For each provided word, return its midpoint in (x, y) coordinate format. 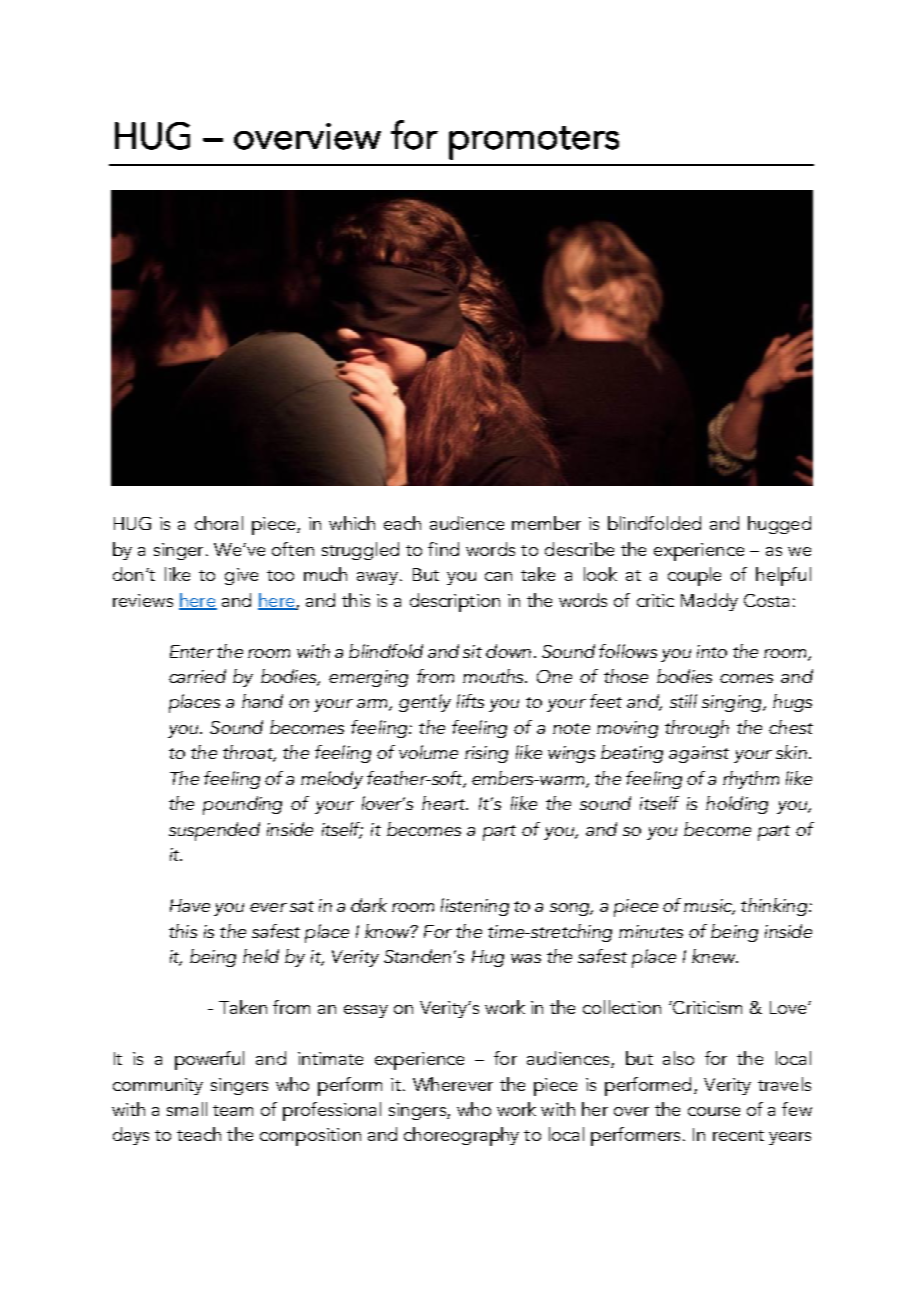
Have (190, 905)
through (697, 729)
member (546, 523)
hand (262, 701)
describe (579, 549)
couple (694, 576)
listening (475, 907)
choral (219, 523)
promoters (534, 143)
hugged (779, 525)
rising (486, 754)
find (443, 549)
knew (715, 956)
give (241, 576)
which (352, 523)
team (233, 1110)
